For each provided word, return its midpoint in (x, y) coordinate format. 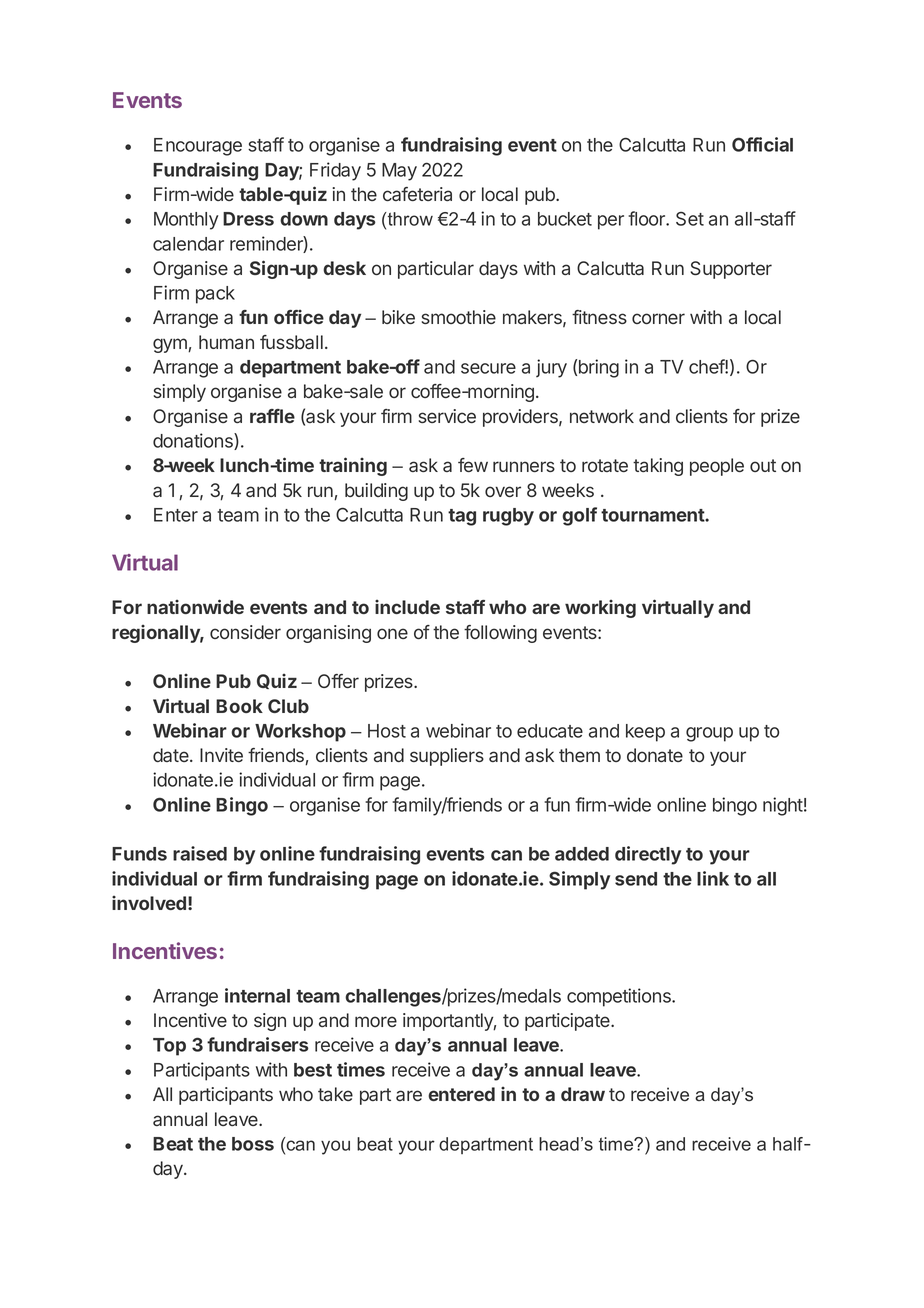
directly (648, 855)
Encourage (198, 147)
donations (194, 441)
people (717, 467)
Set (690, 218)
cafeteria (417, 194)
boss (253, 1144)
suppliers (447, 757)
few (473, 465)
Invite (221, 755)
